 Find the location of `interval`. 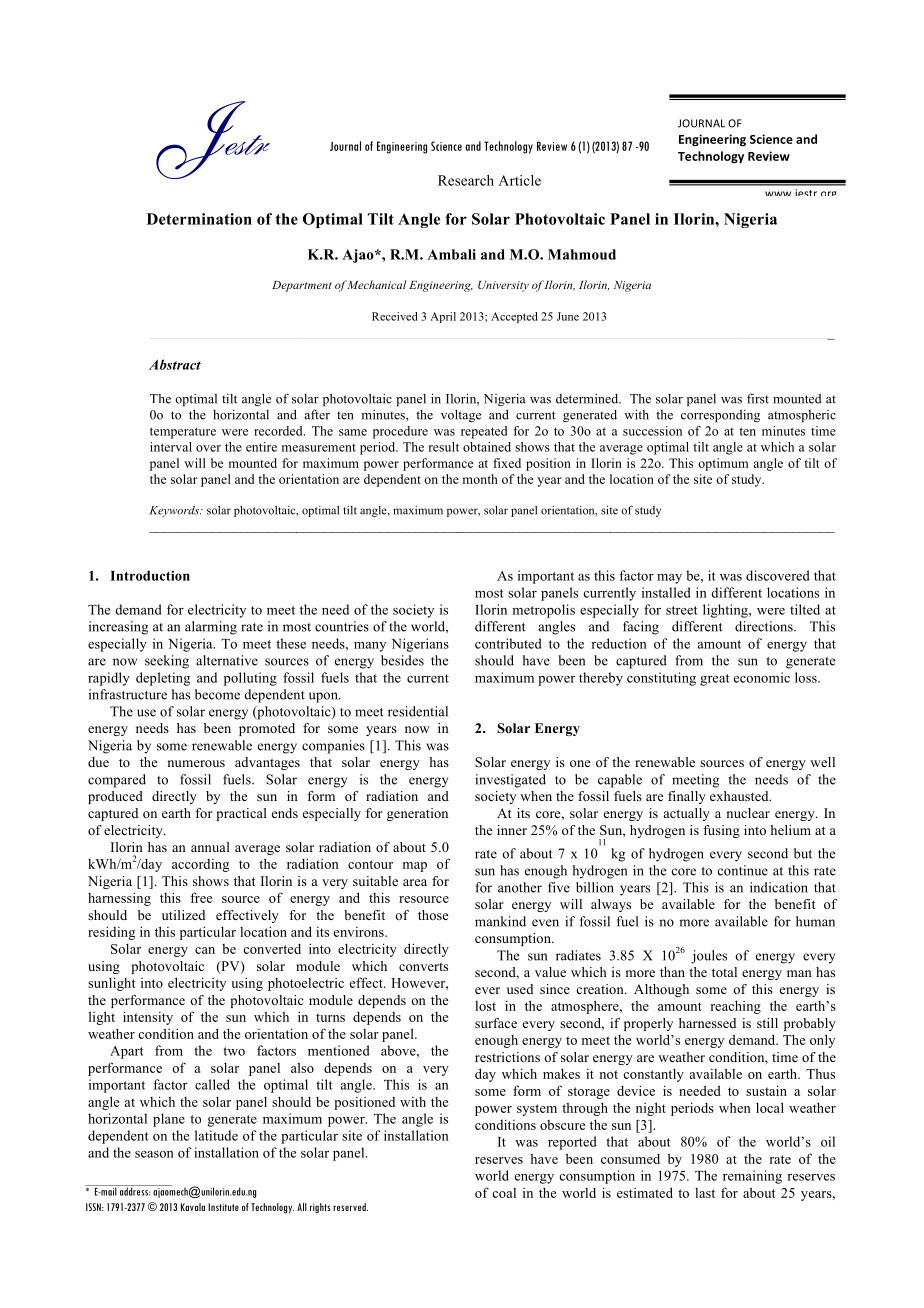

interval is located at coordinates (171, 447).
